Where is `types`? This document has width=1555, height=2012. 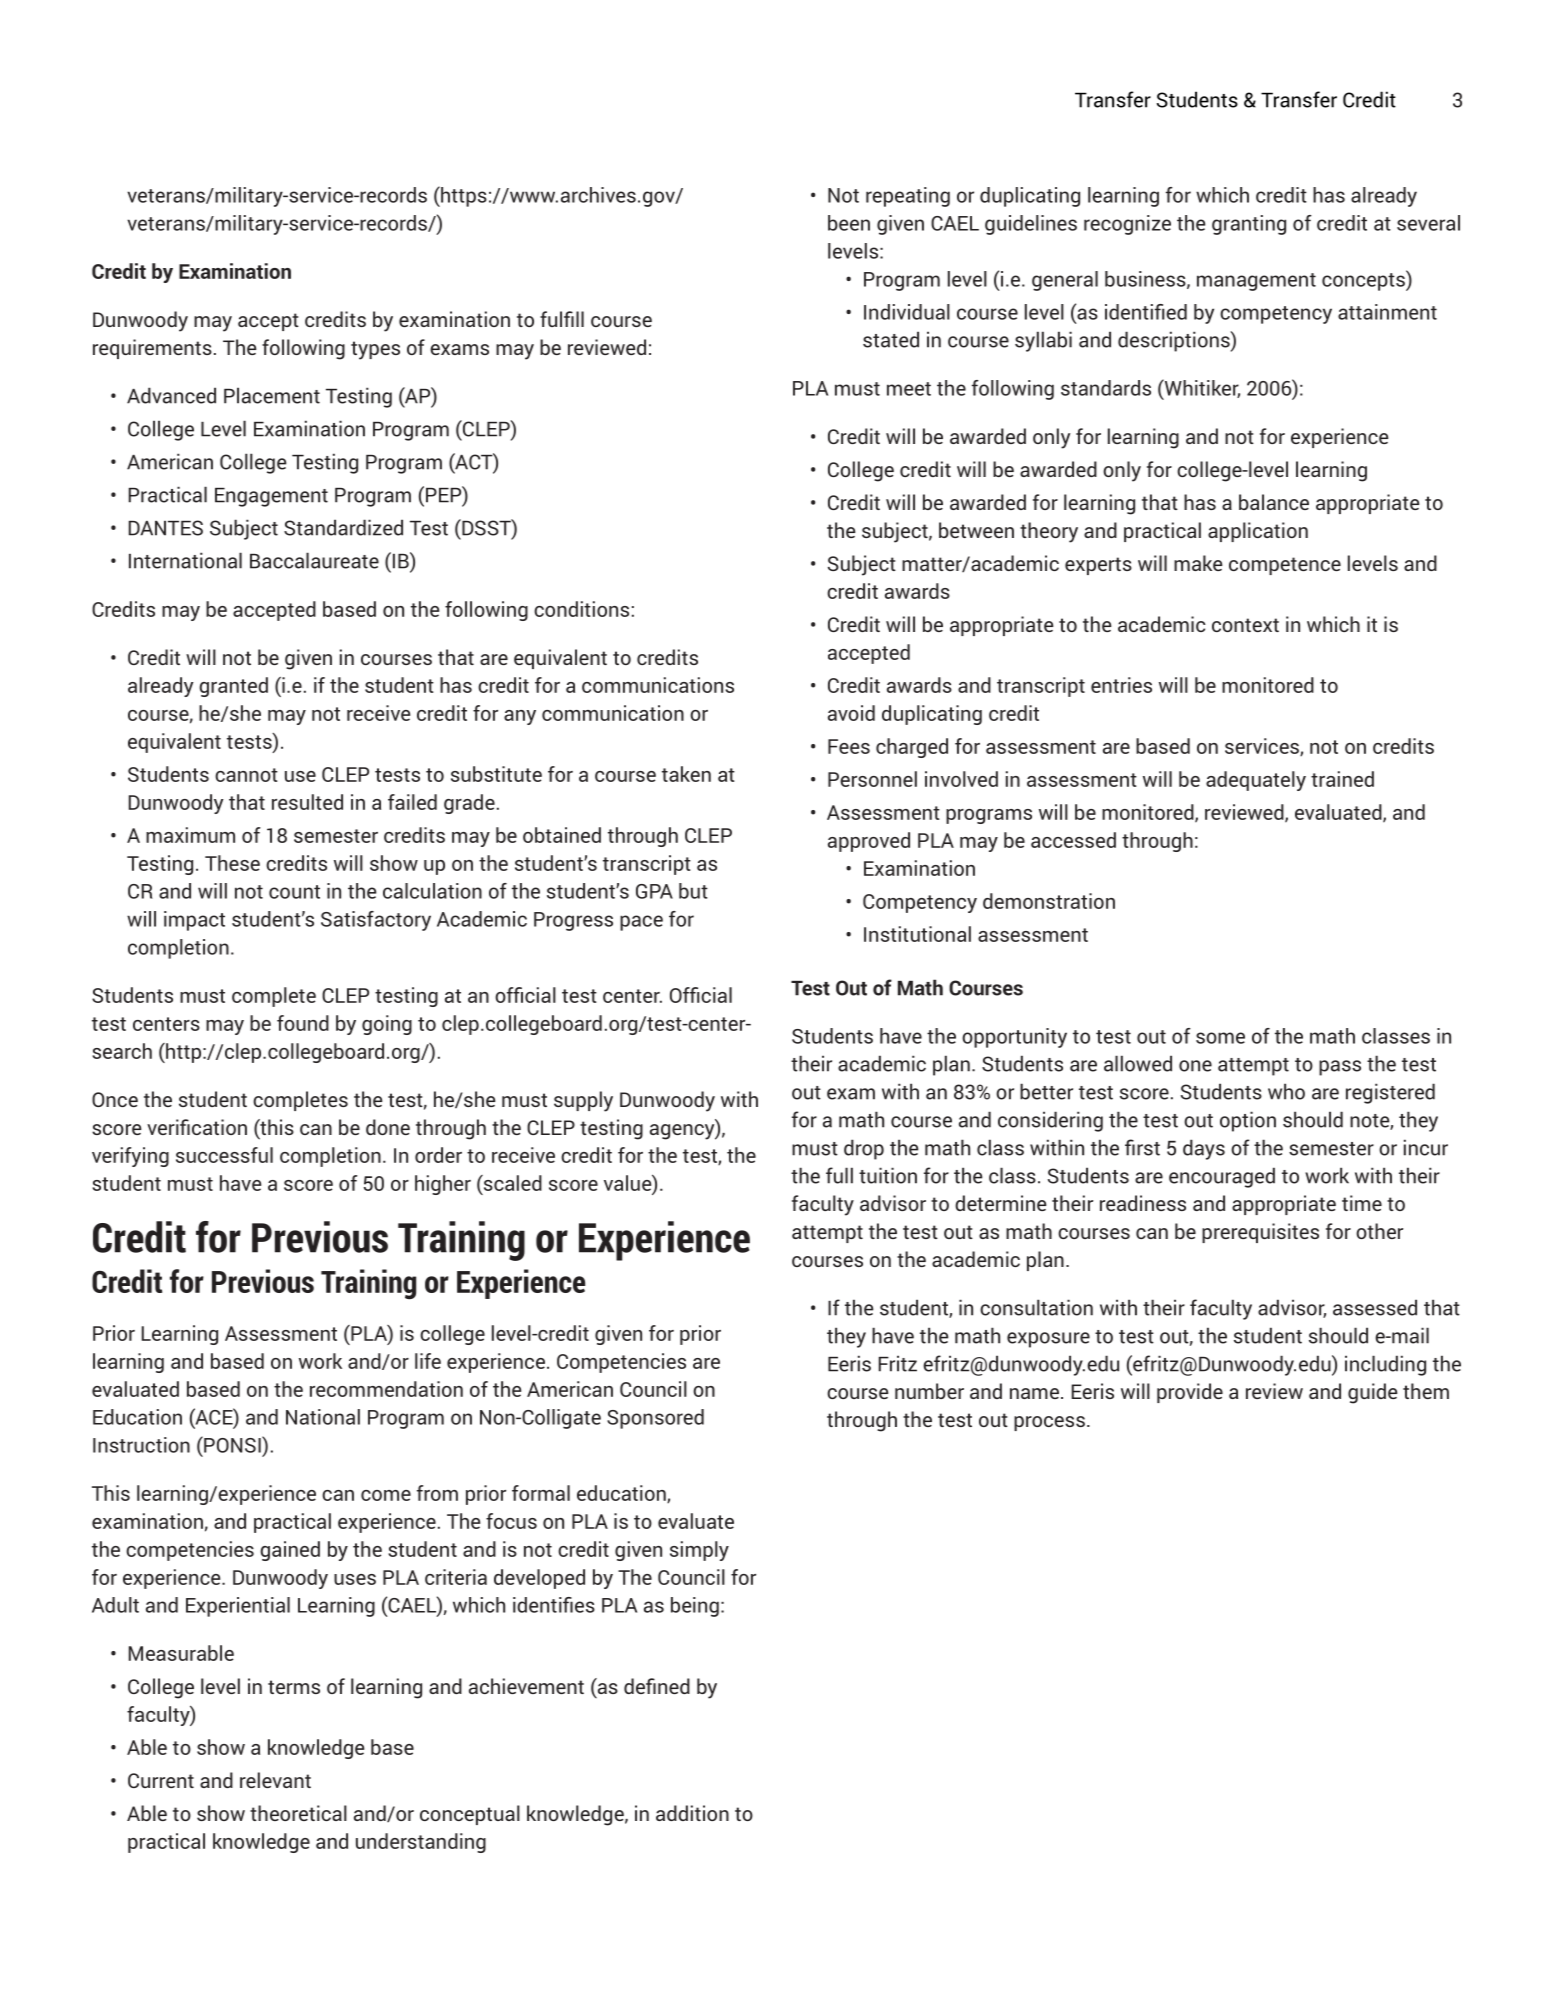 types is located at coordinates (375, 350).
